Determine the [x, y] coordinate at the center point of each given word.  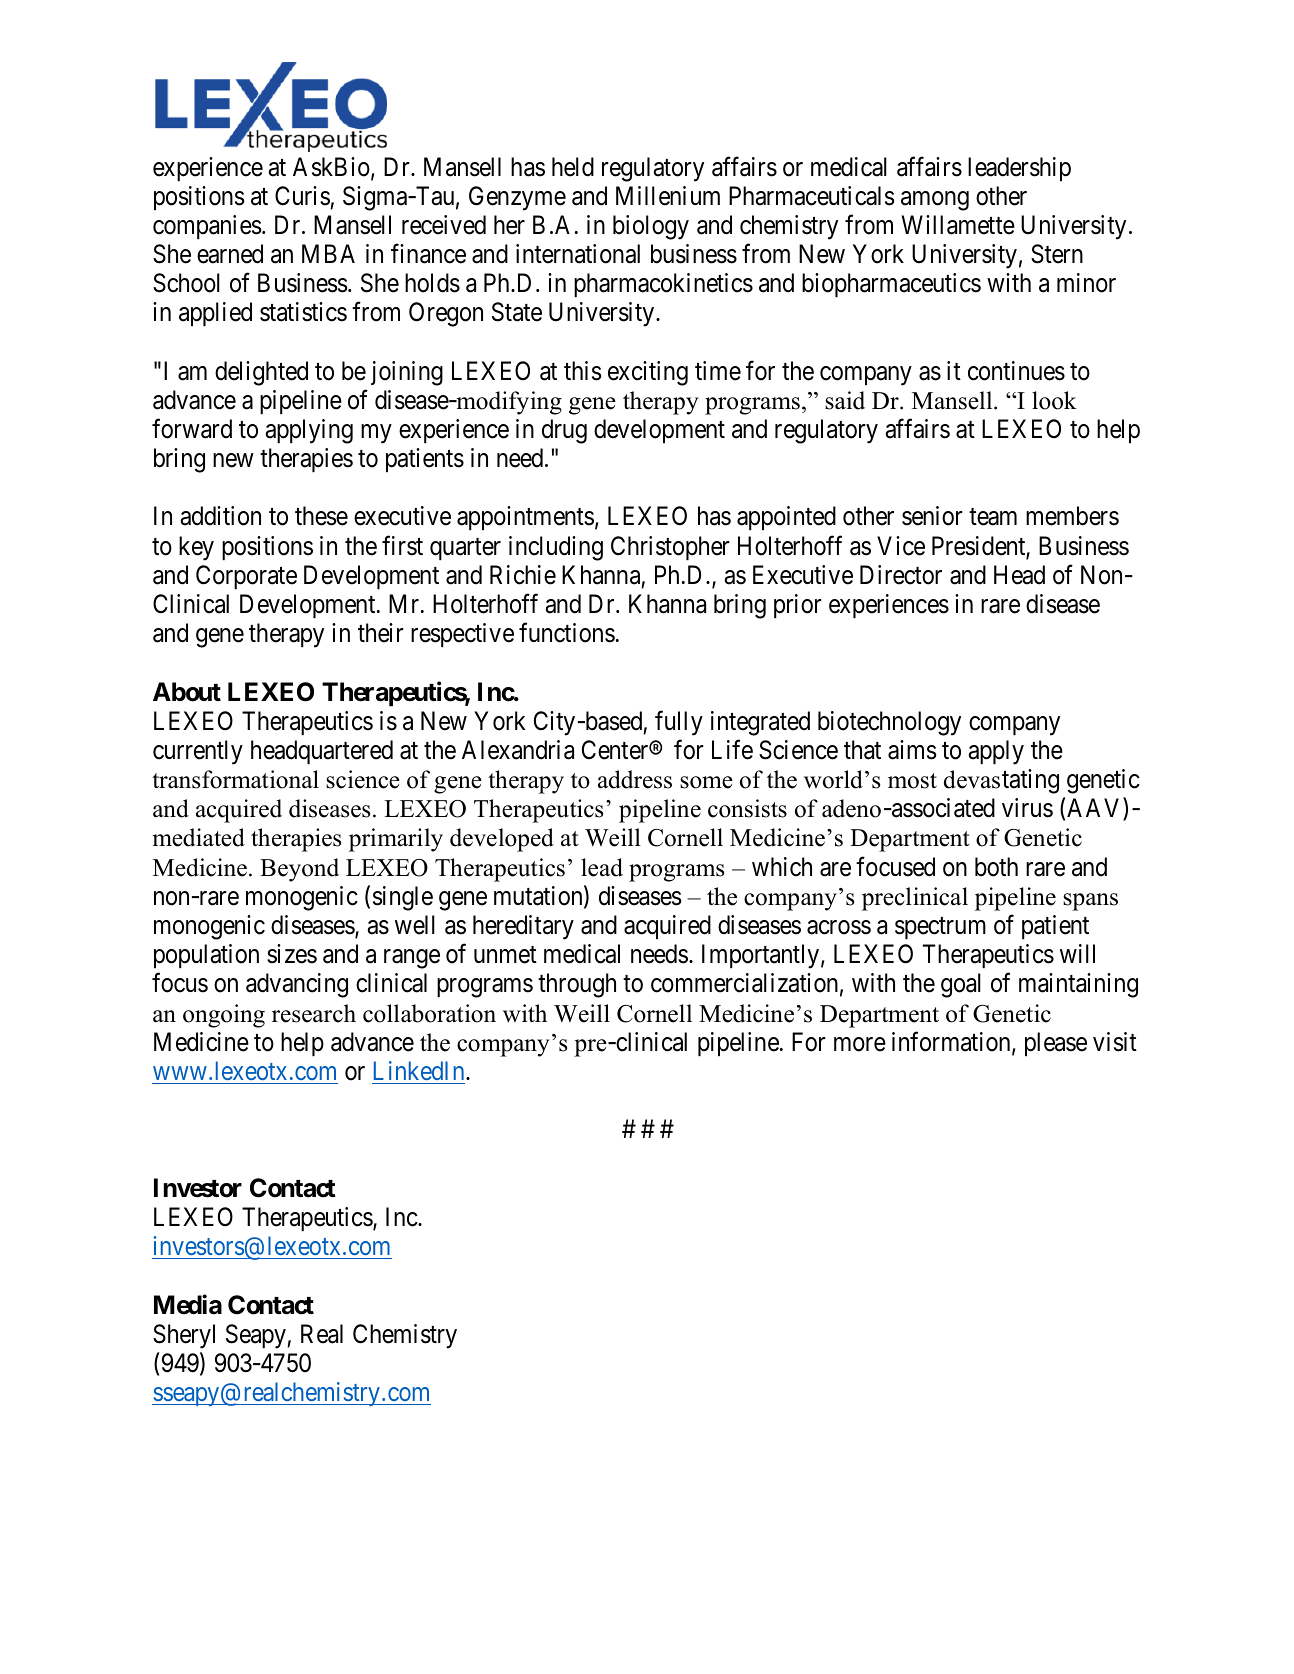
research [314, 1013]
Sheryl [184, 1336]
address [635, 779]
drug [564, 431]
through [577, 985]
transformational [235, 779]
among [935, 201]
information [952, 1043]
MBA [328, 253]
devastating [1001, 781]
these [321, 516]
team [993, 517]
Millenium [668, 196]
